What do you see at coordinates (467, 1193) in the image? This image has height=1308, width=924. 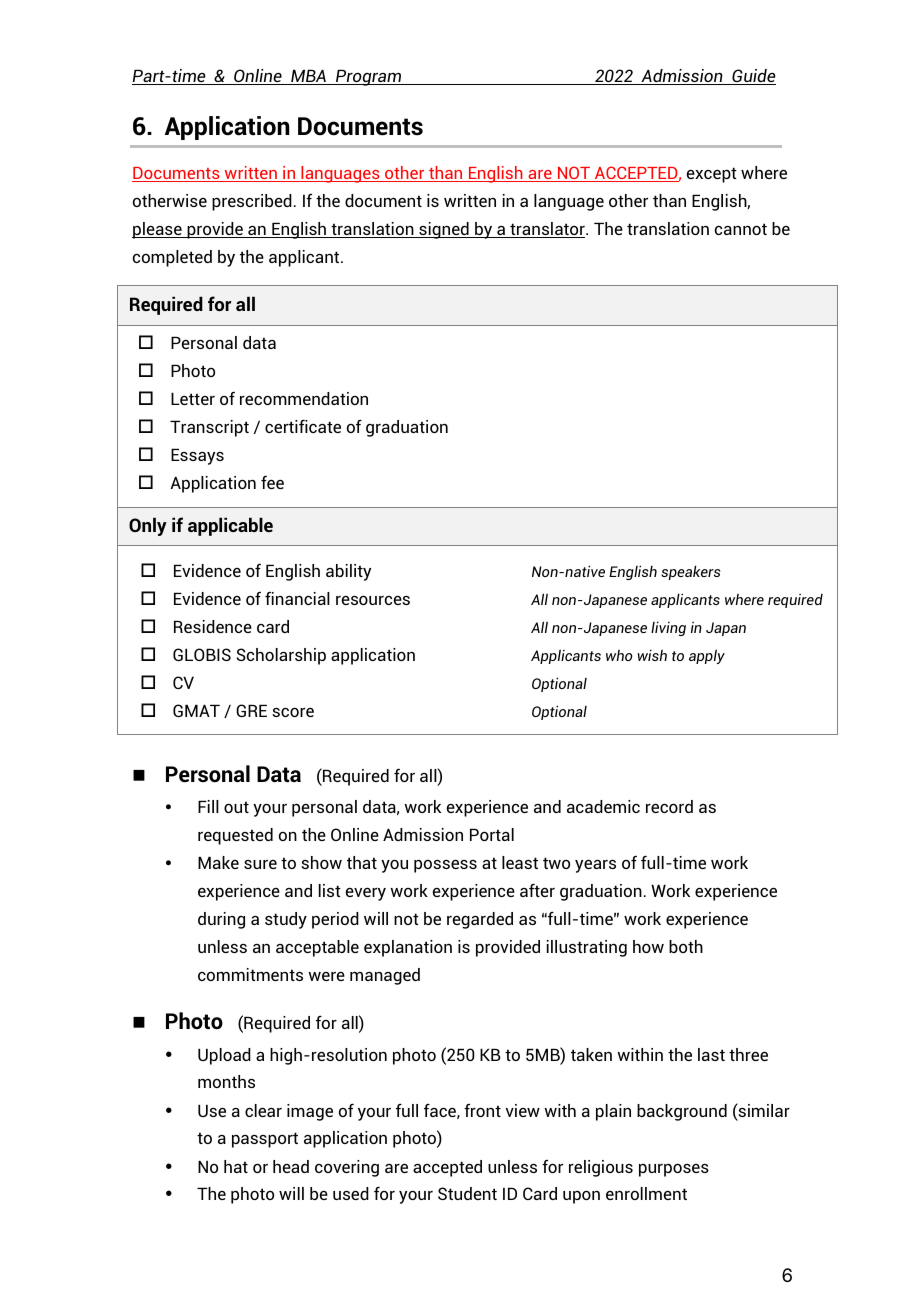 I see `Student` at bounding box center [467, 1193].
